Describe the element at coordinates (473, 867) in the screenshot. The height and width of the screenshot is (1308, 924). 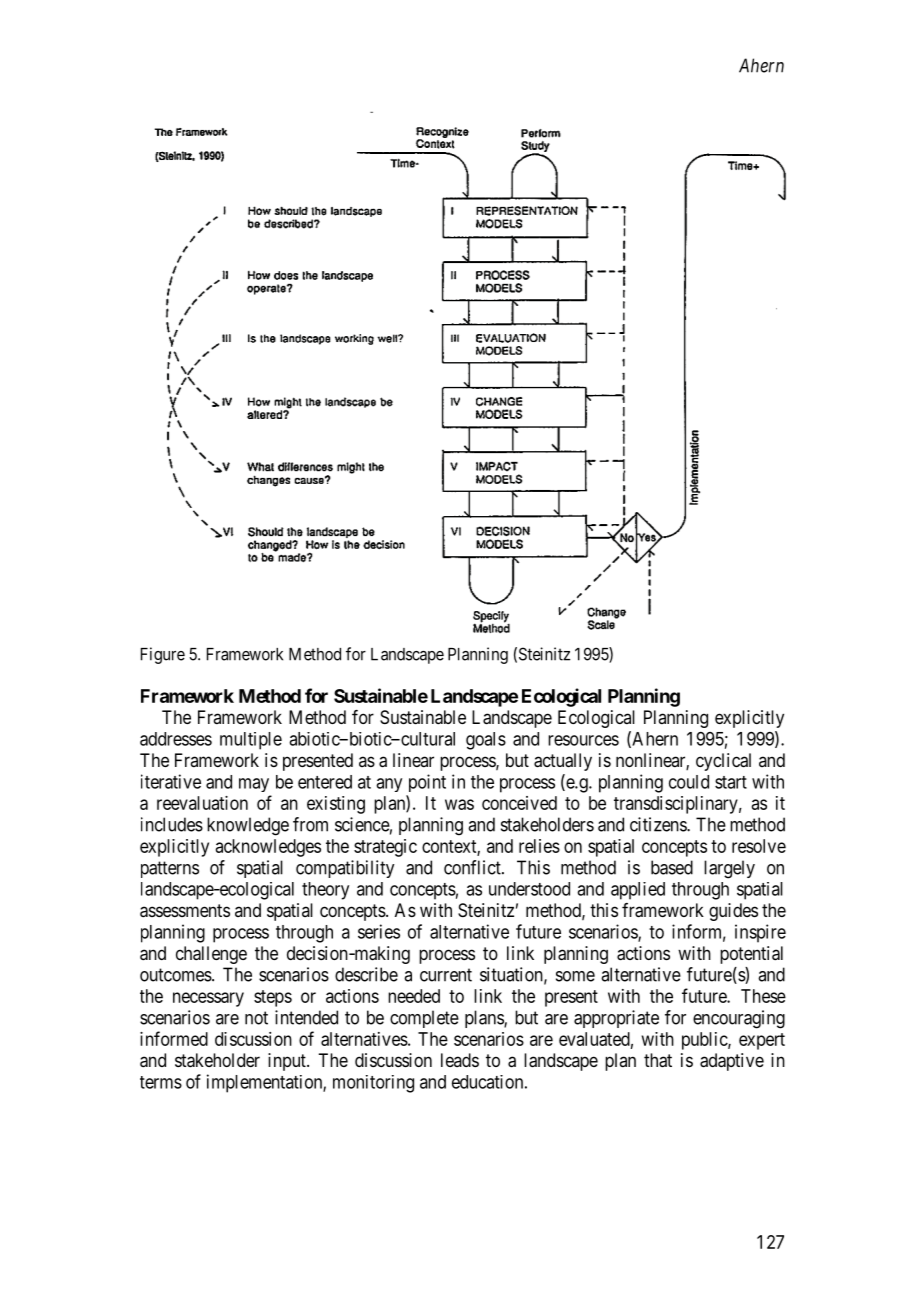
I see `conflict` at that location.
